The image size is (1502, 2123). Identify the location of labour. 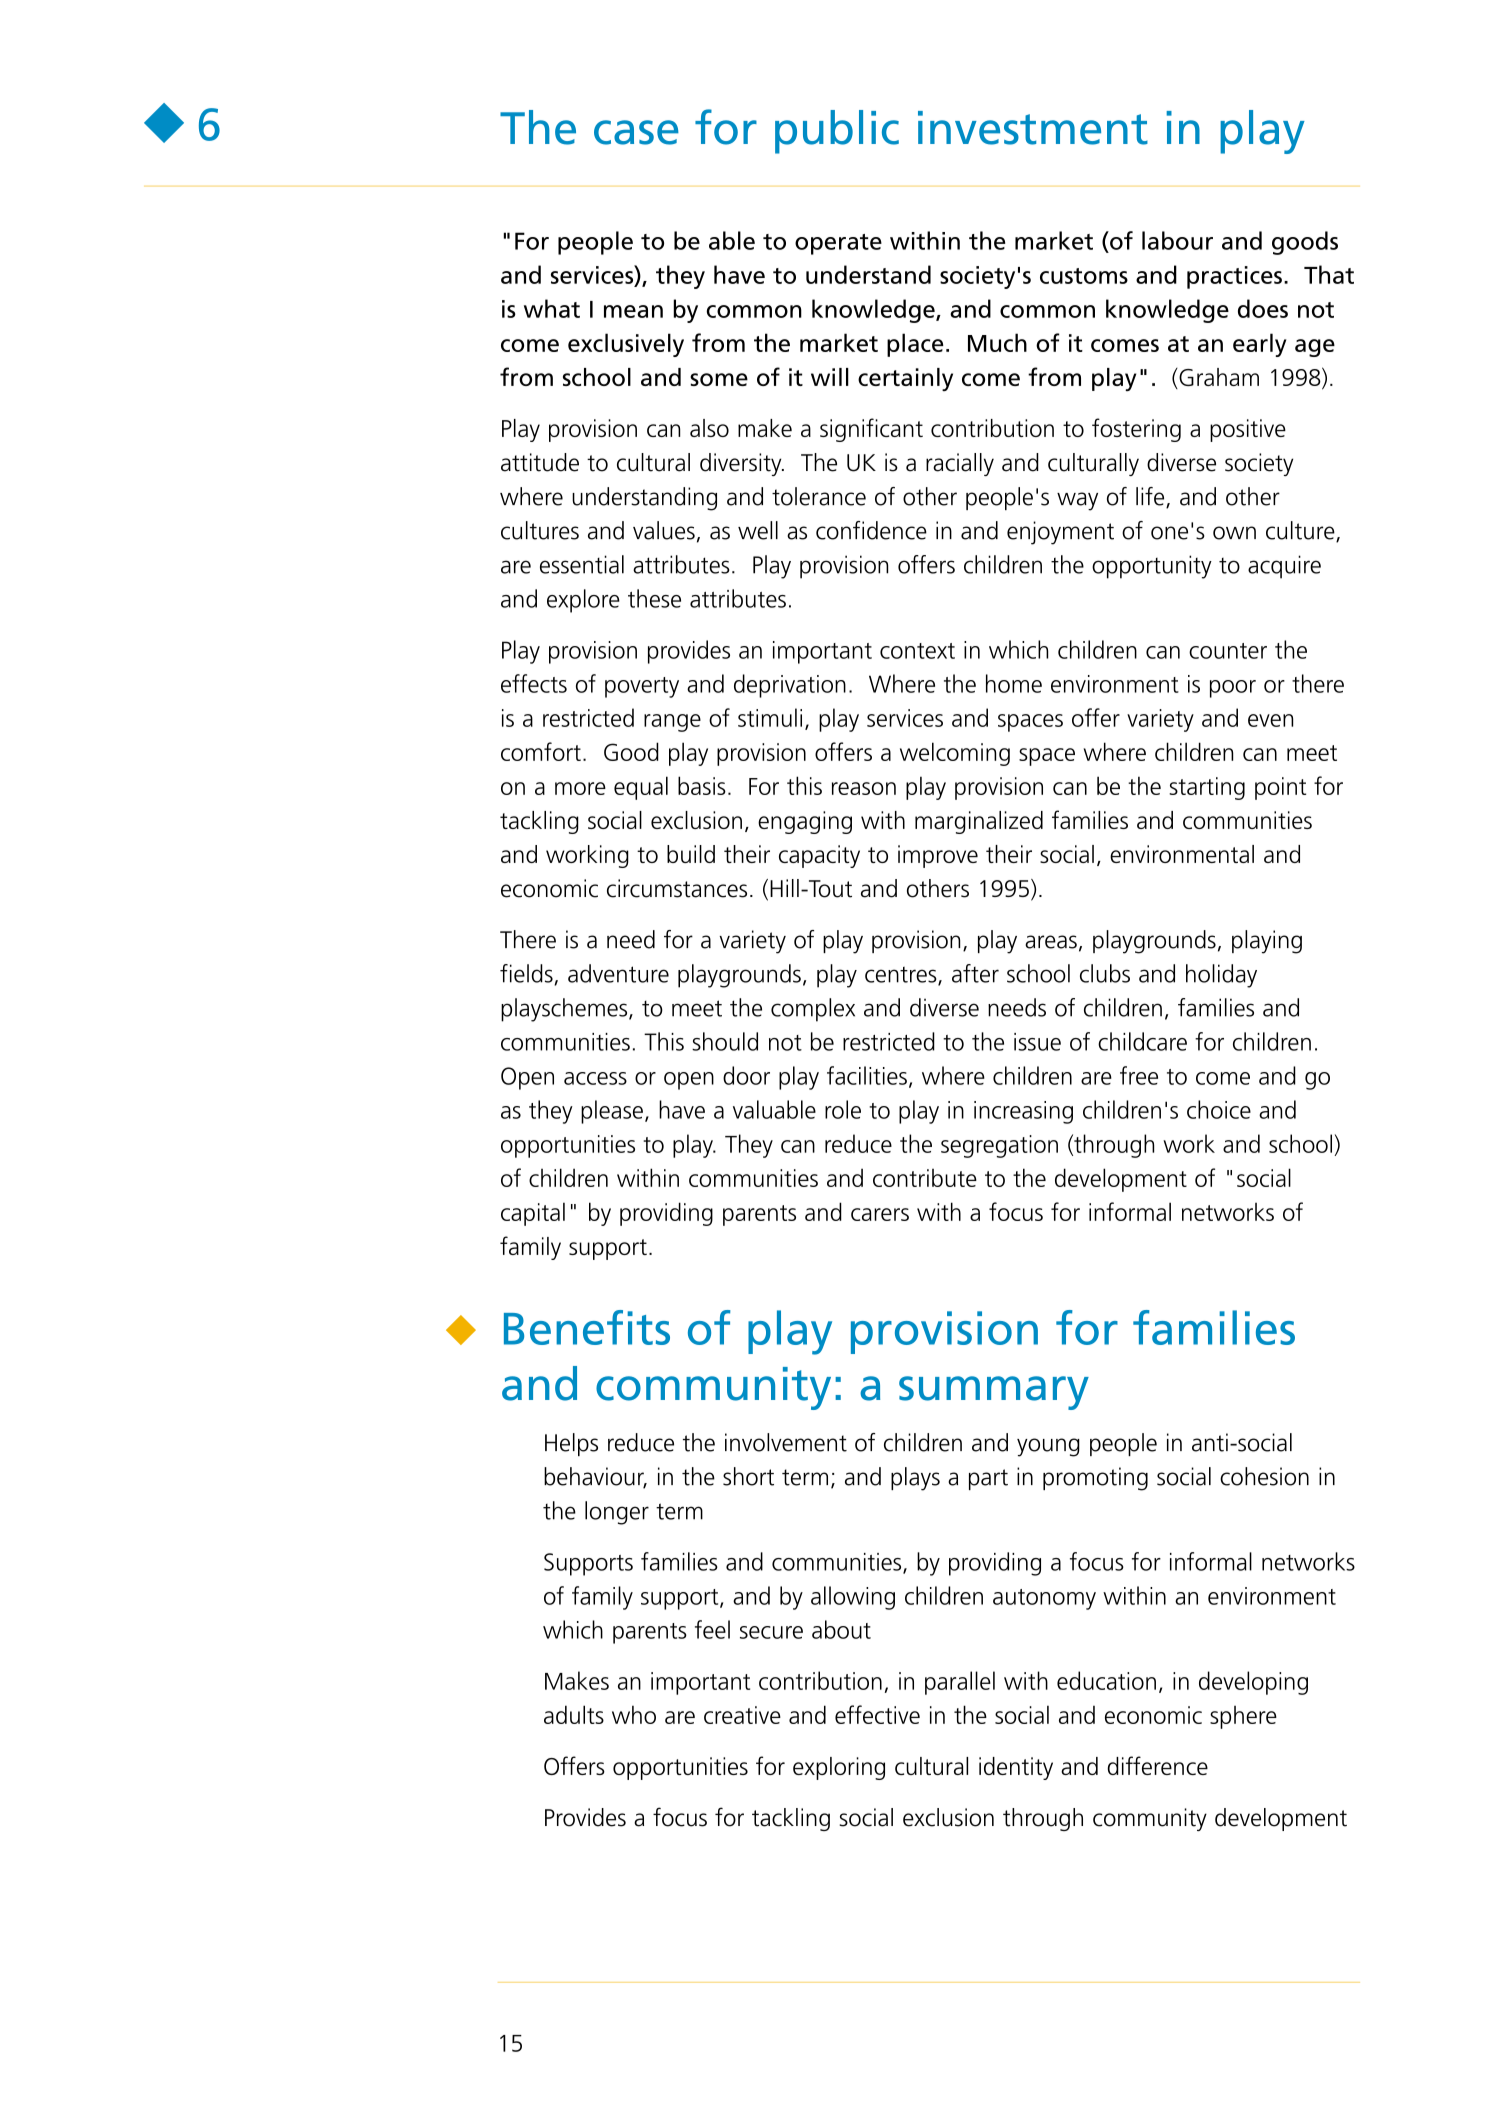
(1177, 240).
